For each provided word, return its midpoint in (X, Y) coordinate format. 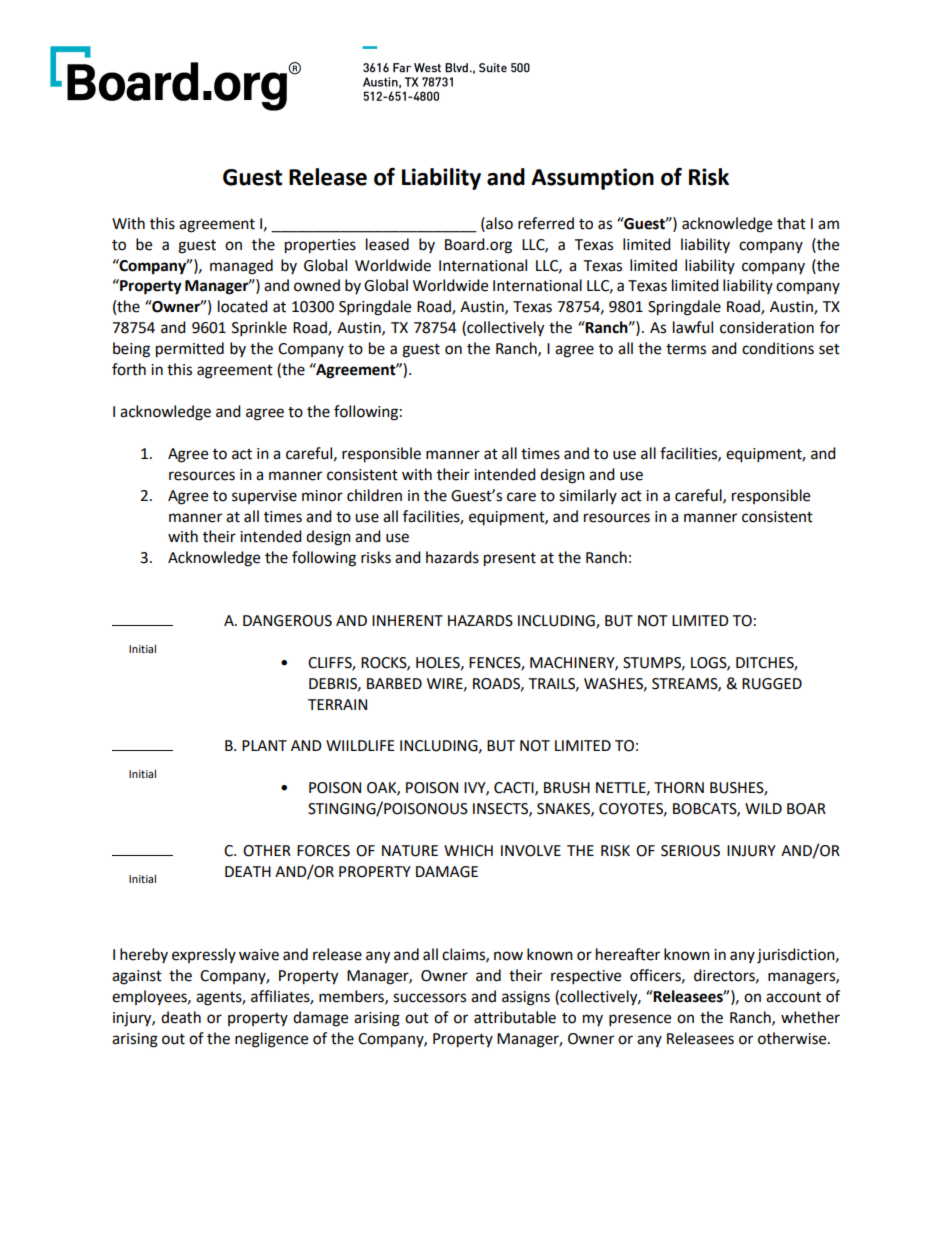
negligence (271, 1040)
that (791, 223)
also (498, 223)
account (793, 997)
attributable (515, 1017)
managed (241, 267)
